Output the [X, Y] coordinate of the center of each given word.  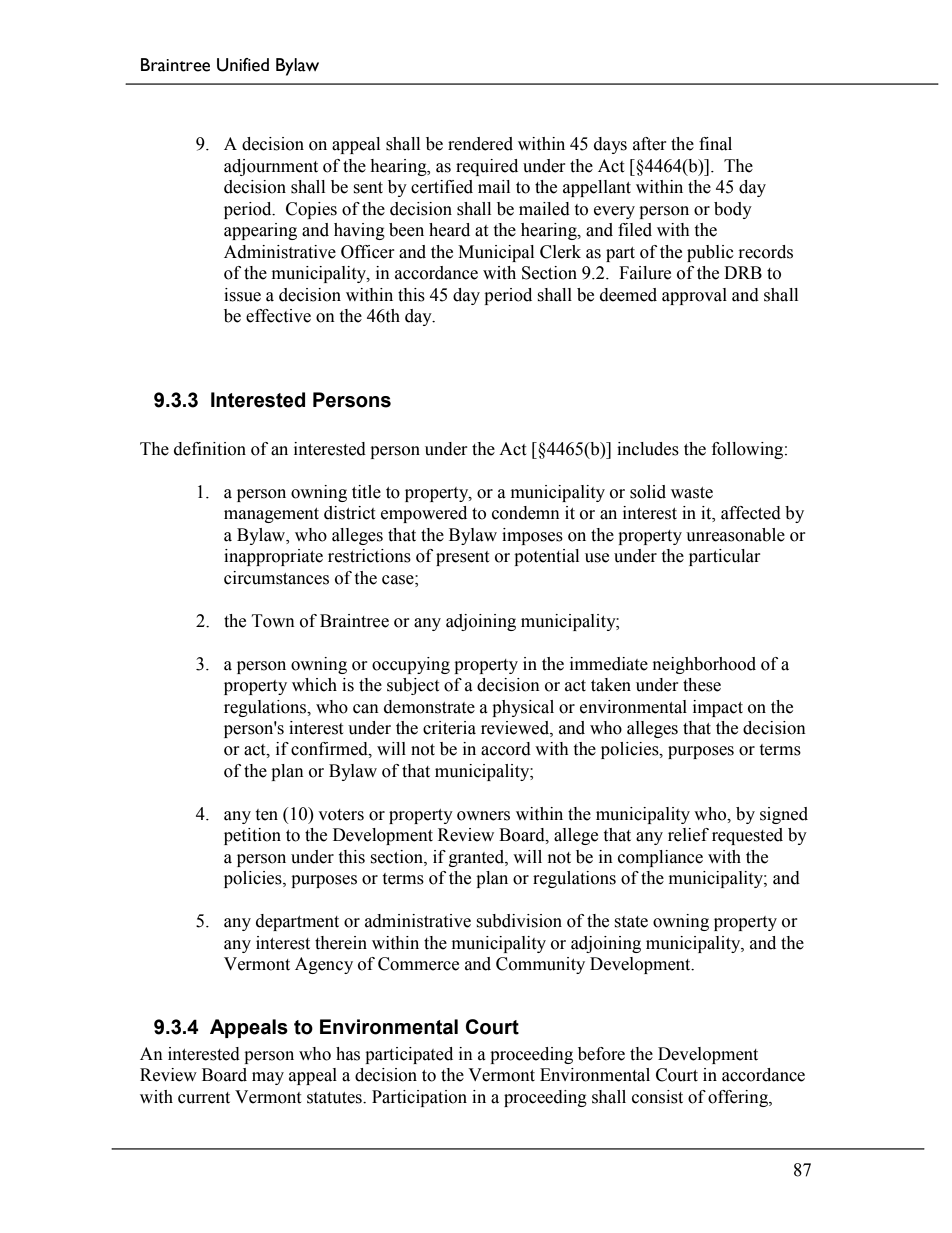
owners [483, 816]
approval [694, 296]
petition [252, 836]
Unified [243, 65]
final [715, 144]
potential [546, 557]
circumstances [276, 578]
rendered [480, 144]
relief [688, 835]
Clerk [560, 252]
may [268, 1078]
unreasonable [735, 535]
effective [278, 316]
